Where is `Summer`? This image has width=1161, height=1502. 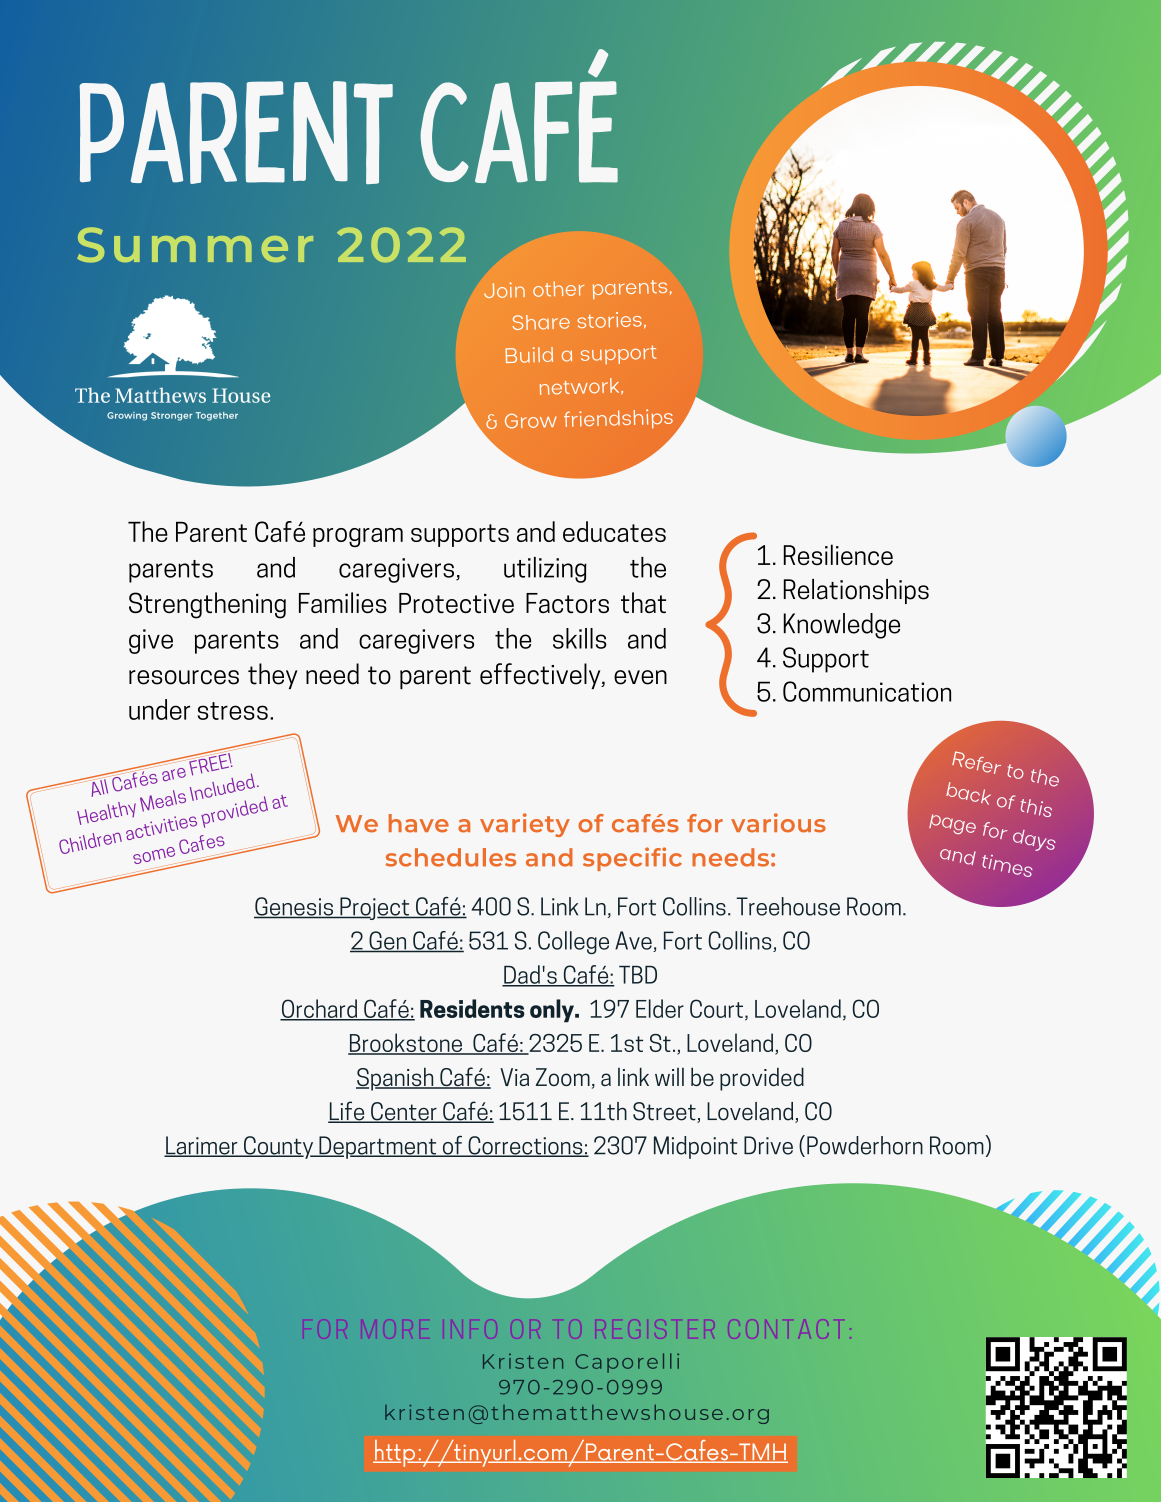 Summer is located at coordinates (195, 245).
